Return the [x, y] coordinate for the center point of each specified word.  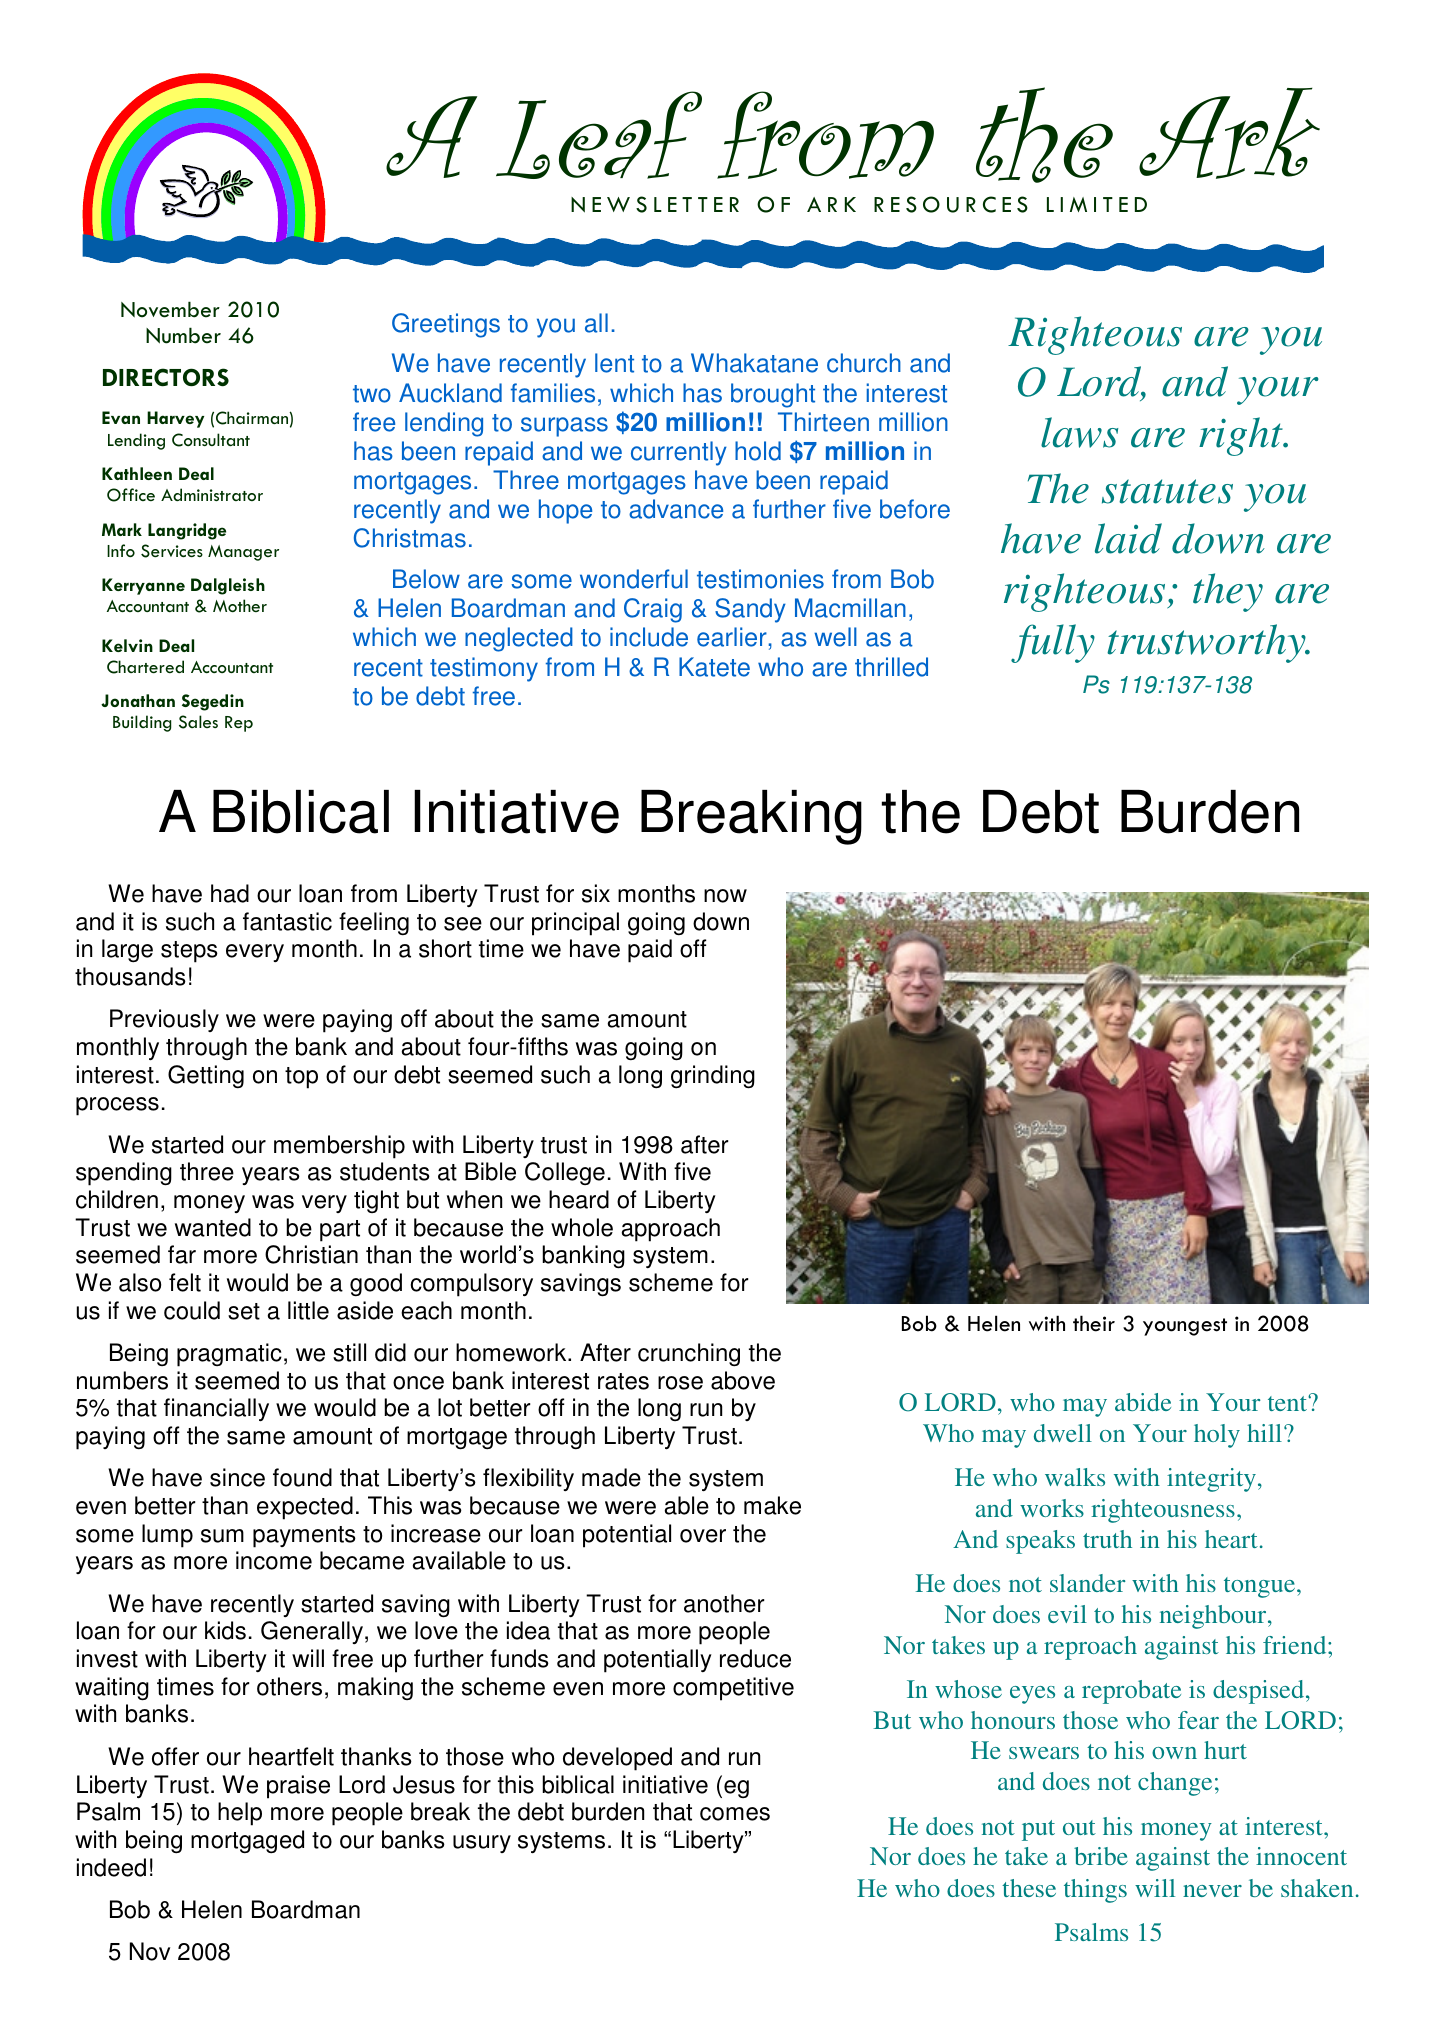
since [237, 1477]
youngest [1185, 1327]
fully [1053, 643]
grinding [713, 1077]
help [240, 1814]
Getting [206, 1076]
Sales [198, 722]
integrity [1211, 1480]
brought [773, 395]
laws [1079, 432]
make [772, 1505]
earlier [732, 637]
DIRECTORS [166, 377]
